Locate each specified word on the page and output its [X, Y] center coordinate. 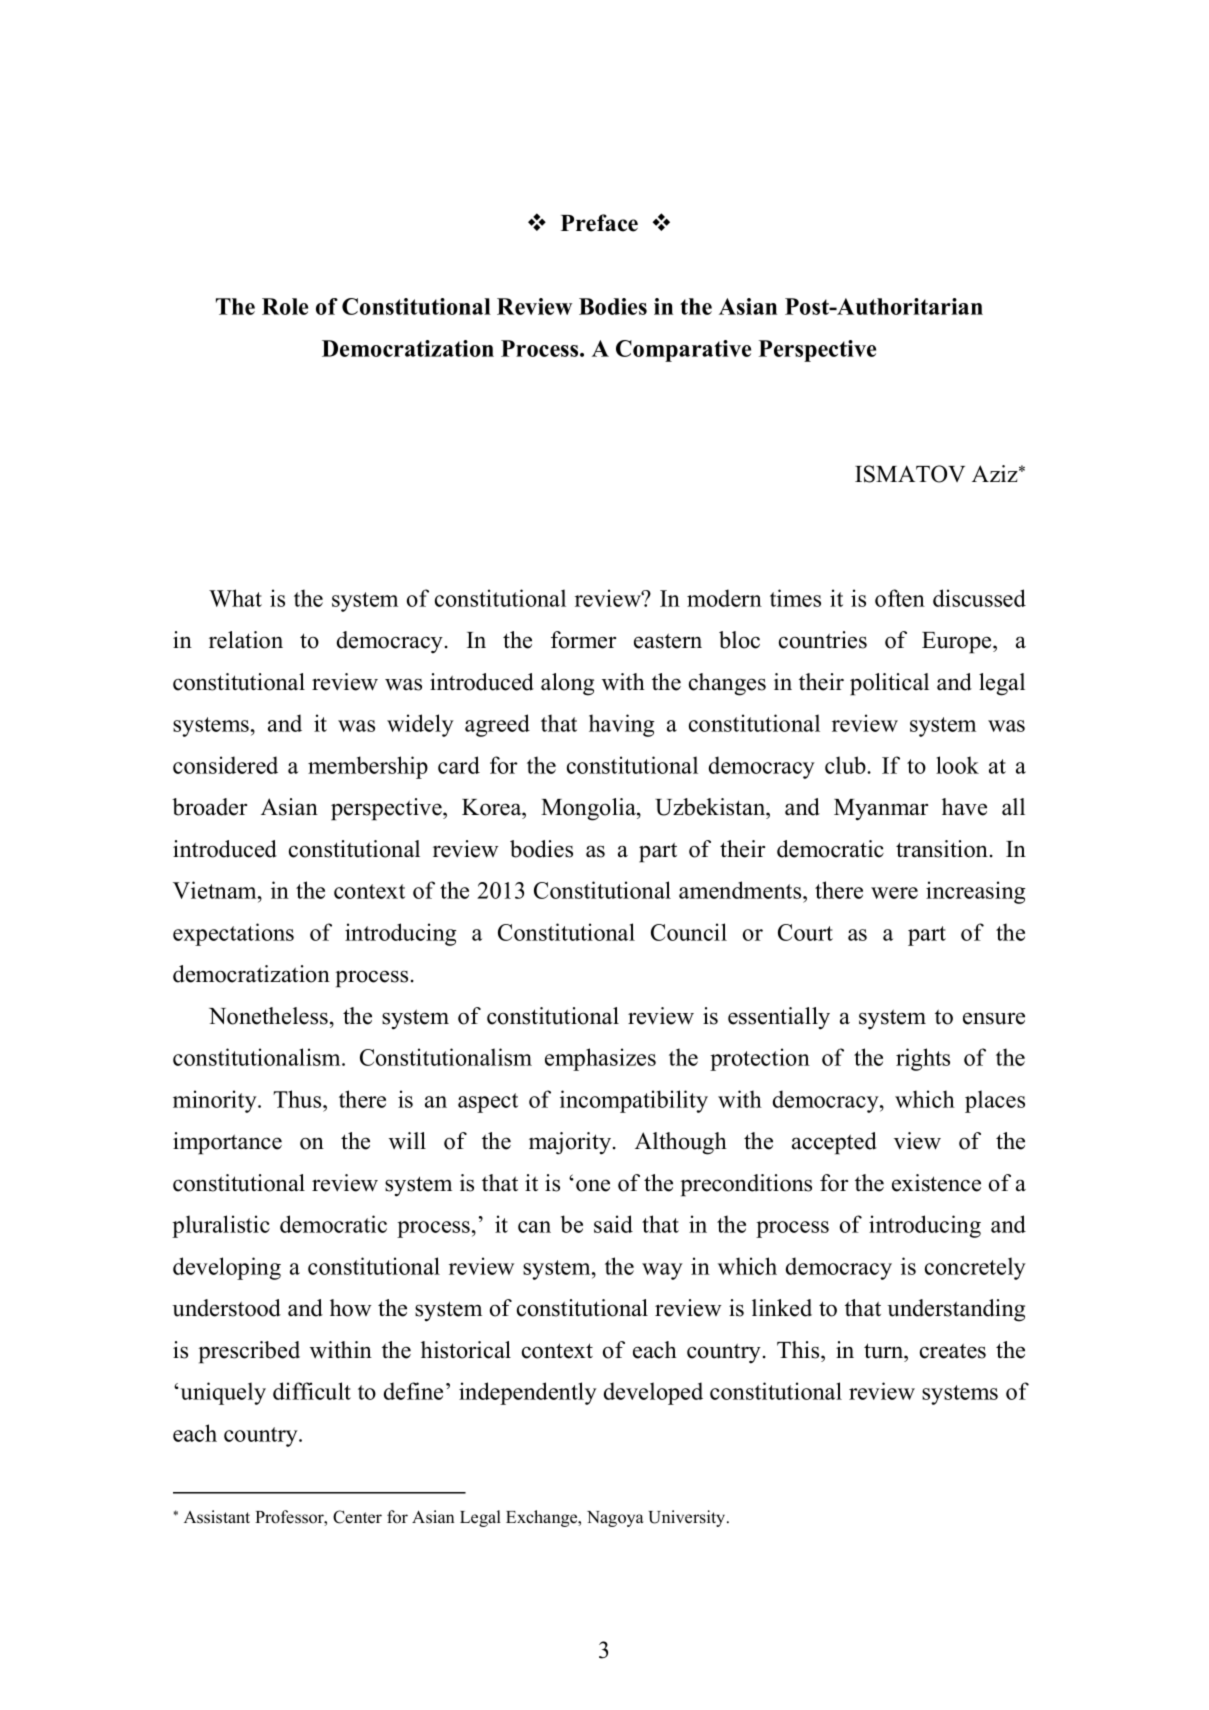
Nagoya [615, 1519]
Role [285, 306]
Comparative [683, 351]
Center [357, 1517]
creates [953, 1351]
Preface [599, 223]
